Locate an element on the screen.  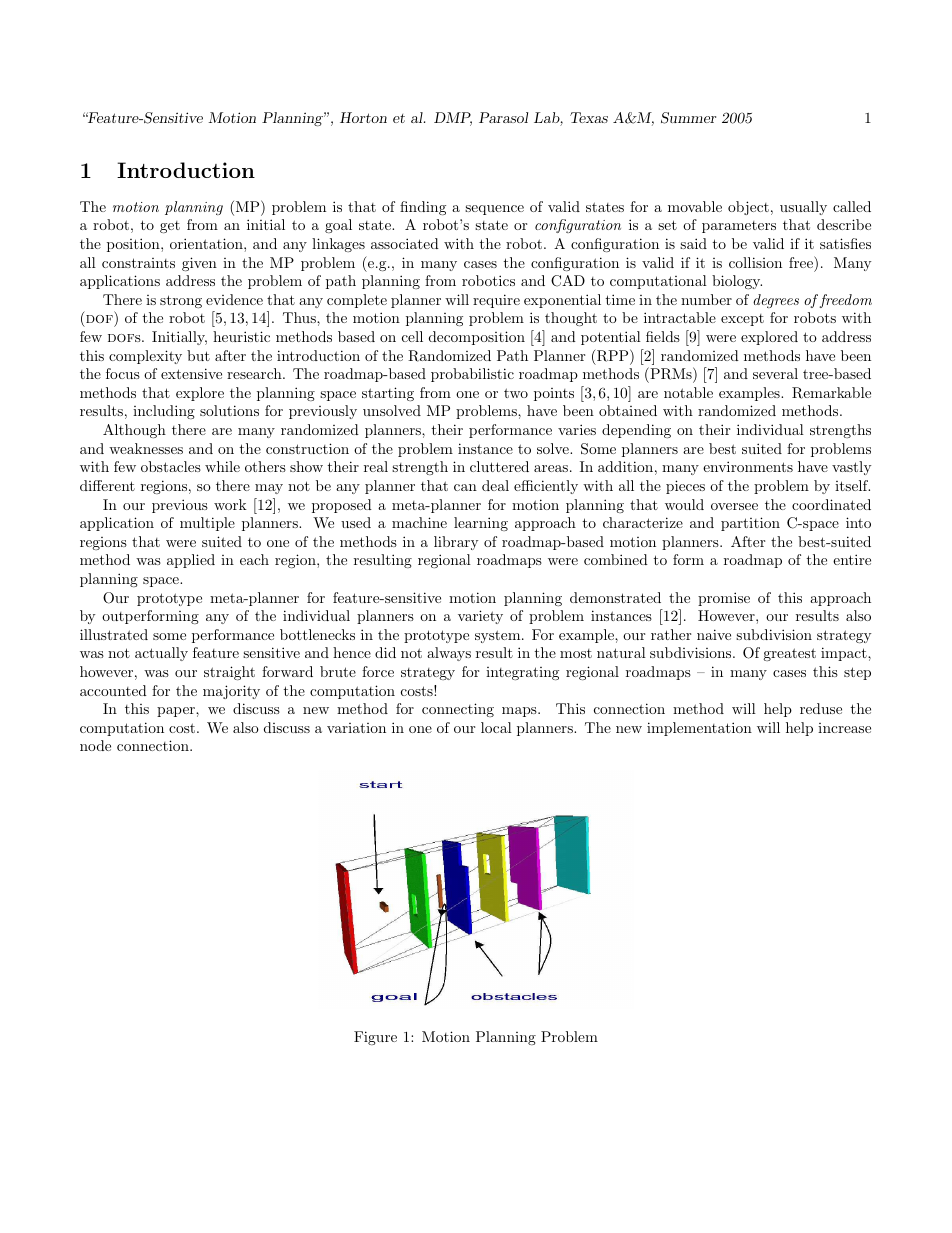
variation is located at coordinates (356, 728).
